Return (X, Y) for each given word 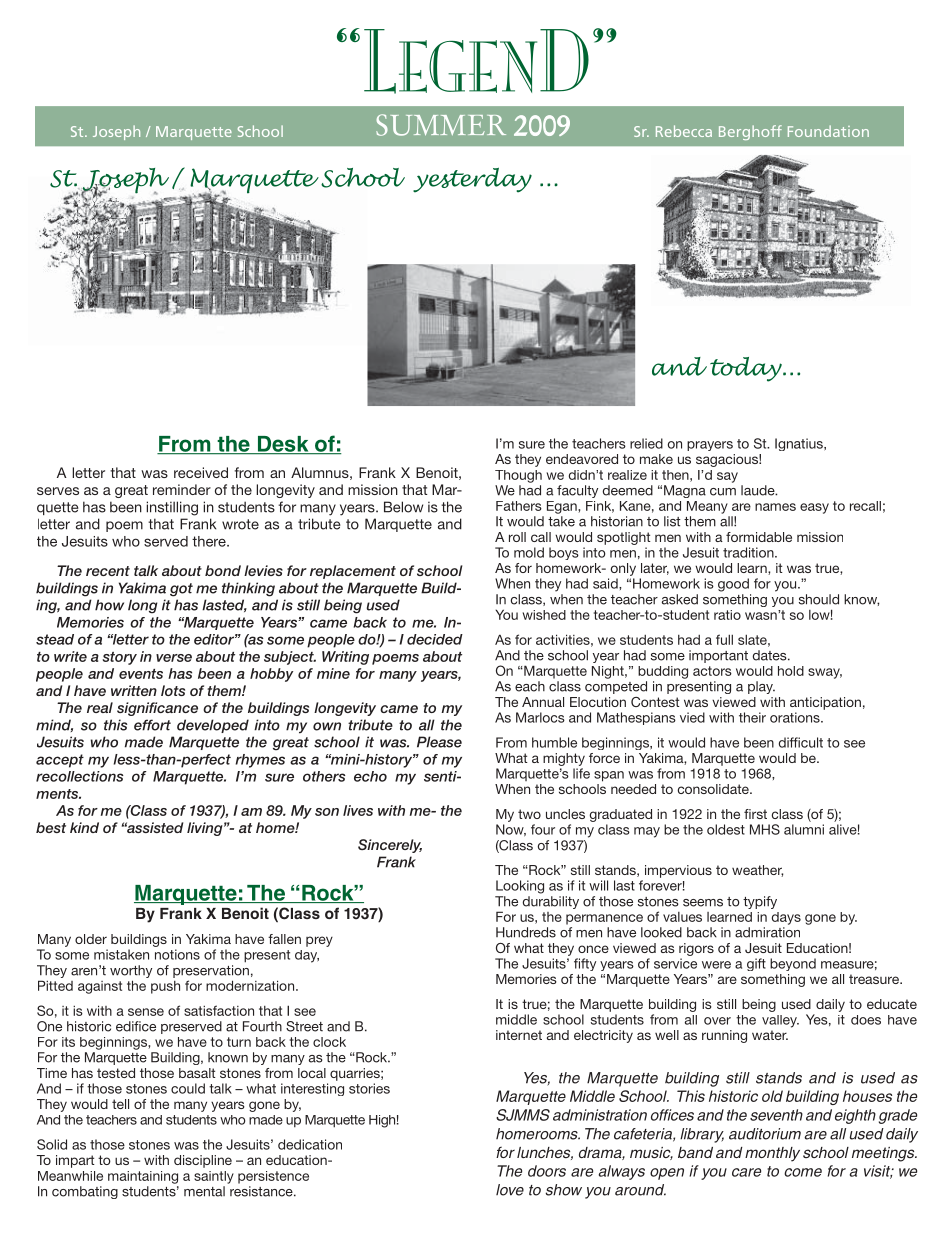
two (529, 814)
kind (84, 827)
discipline (203, 1161)
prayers (710, 446)
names (775, 507)
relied (646, 443)
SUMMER (441, 125)
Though (518, 476)
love (510, 1190)
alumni (804, 829)
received (201, 472)
